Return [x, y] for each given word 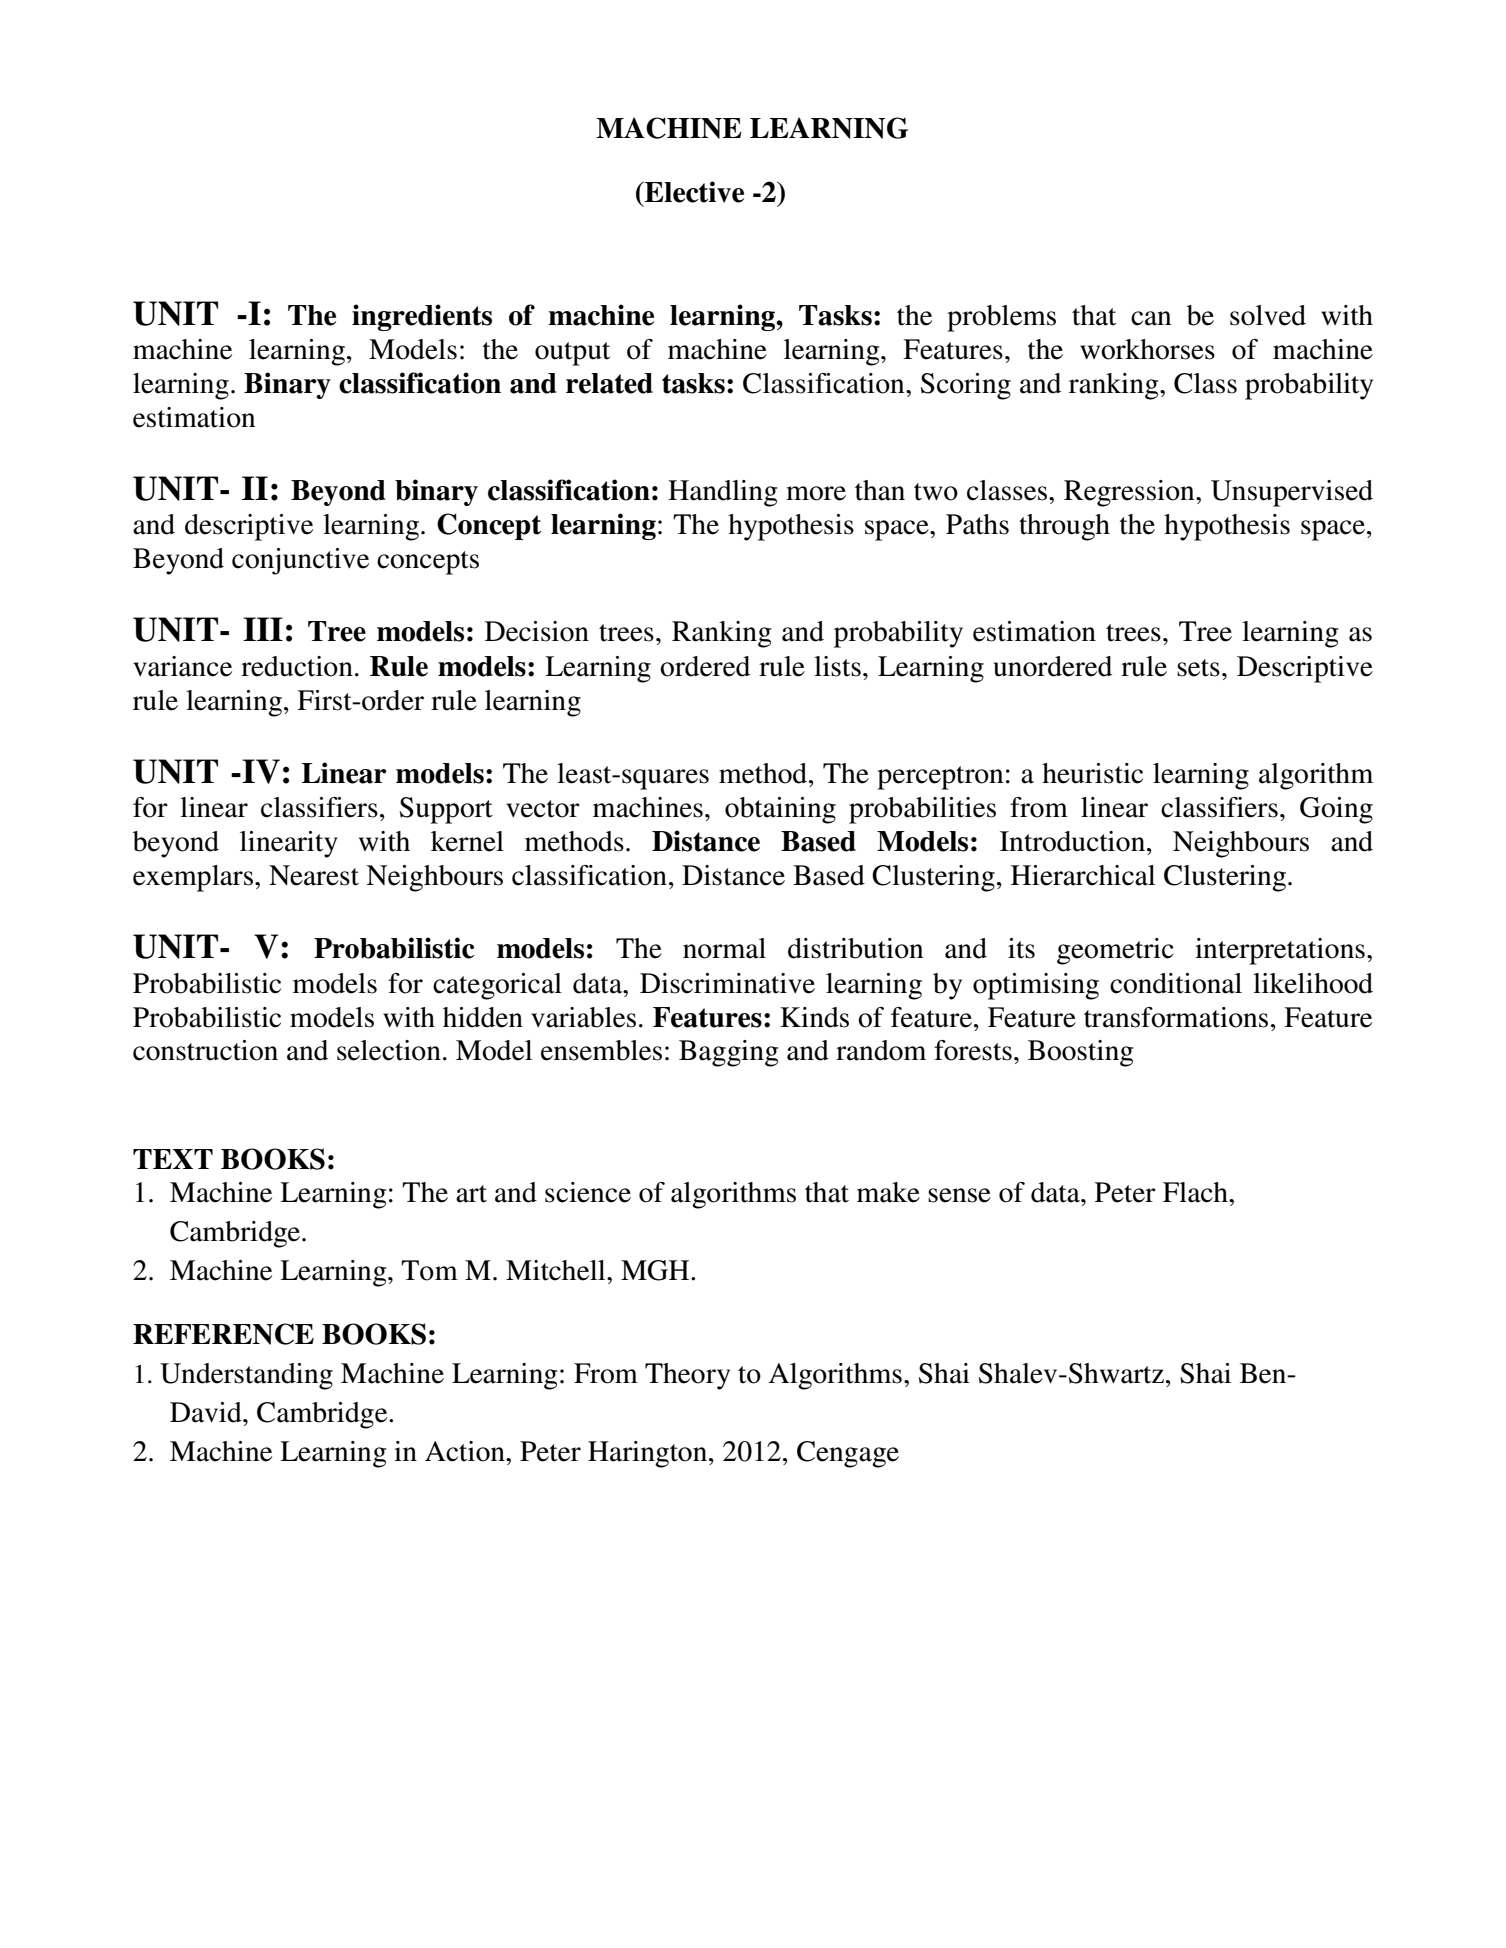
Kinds [814, 1017]
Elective [693, 192]
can [1151, 318]
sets [1198, 668]
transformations [1176, 1017]
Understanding [246, 1376]
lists [837, 666]
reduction [297, 666]
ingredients [422, 317]
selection [389, 1050]
